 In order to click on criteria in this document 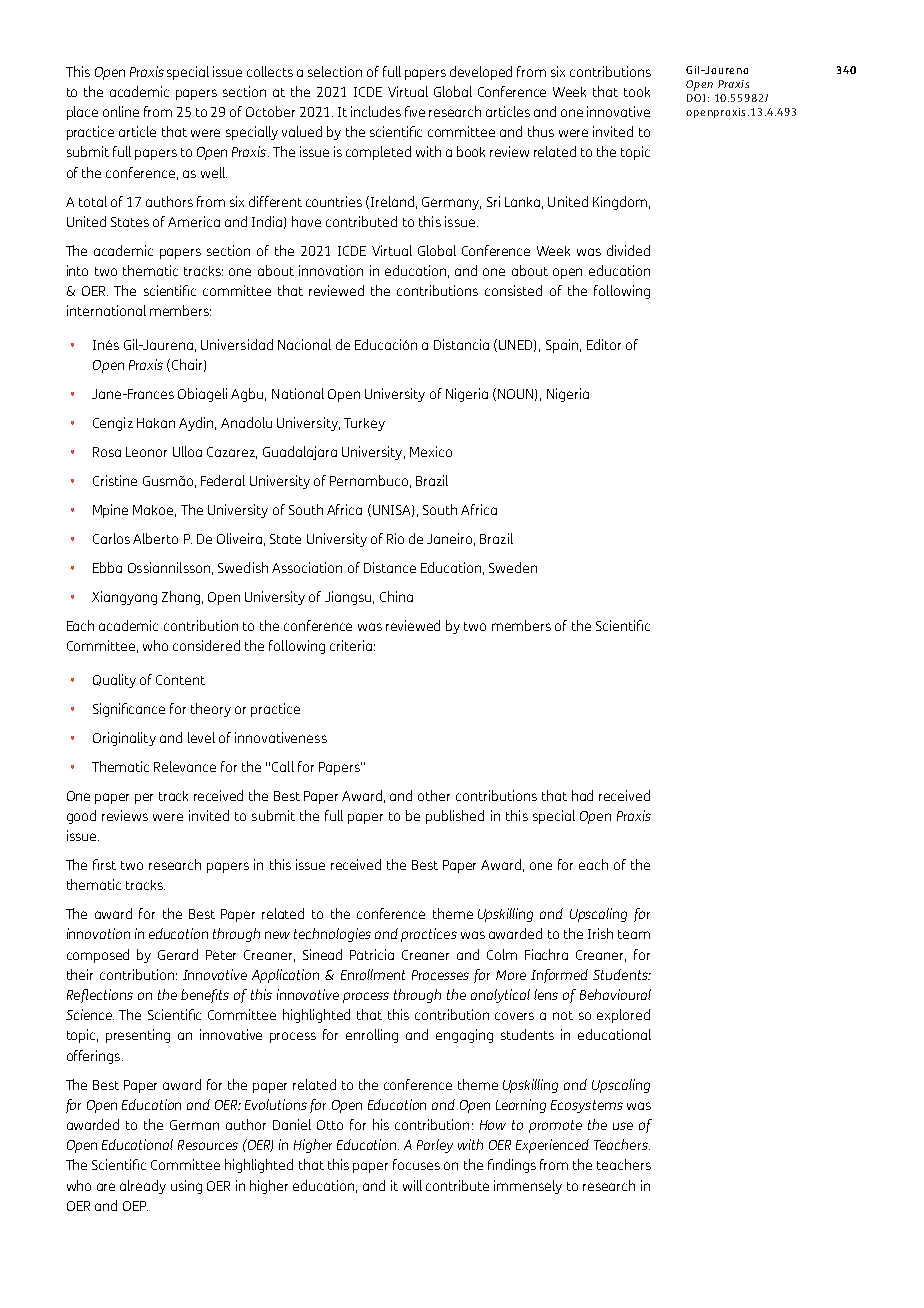, I will do `click(351, 645)`.
